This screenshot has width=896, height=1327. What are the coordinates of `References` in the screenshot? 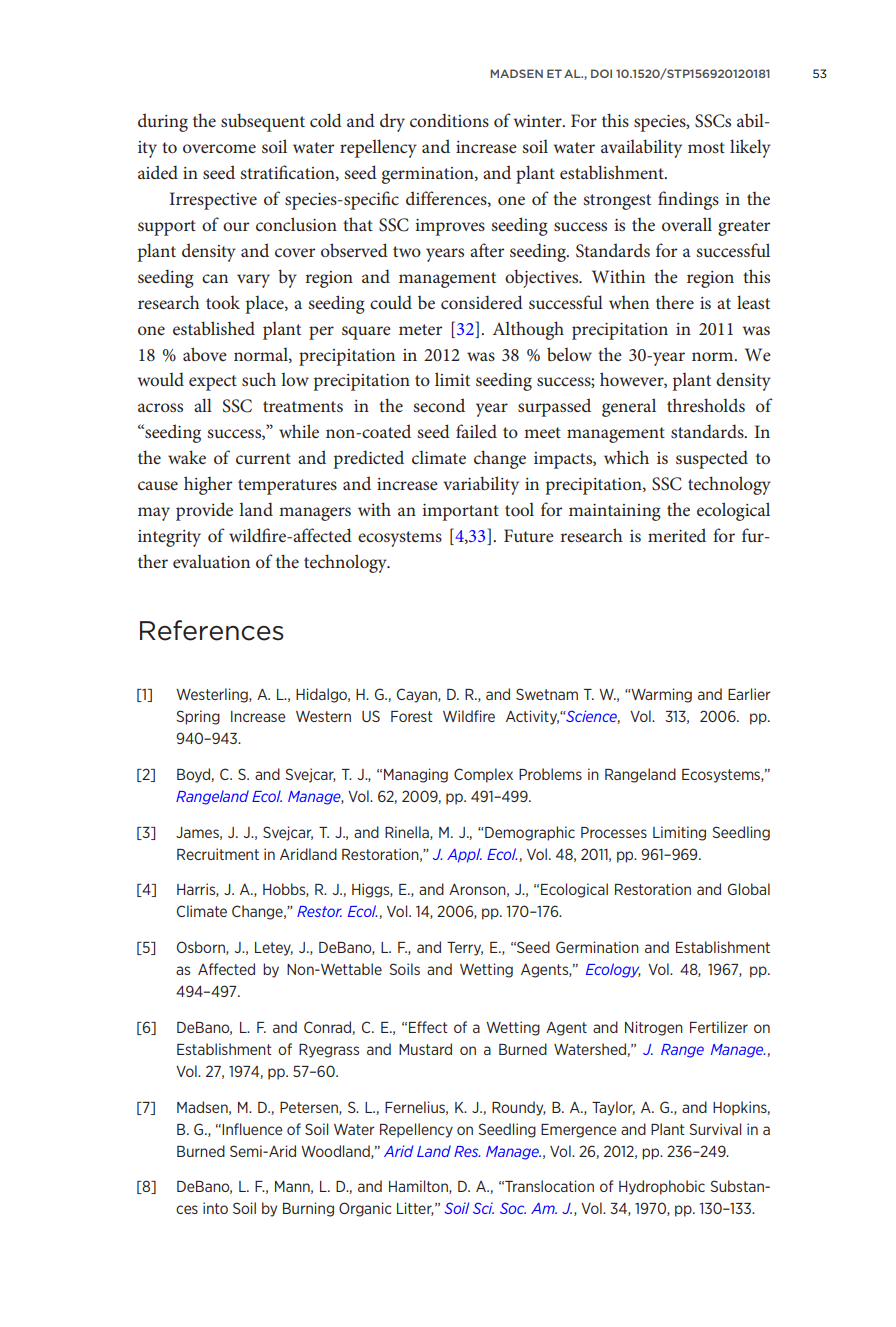 It's located at (212, 630).
